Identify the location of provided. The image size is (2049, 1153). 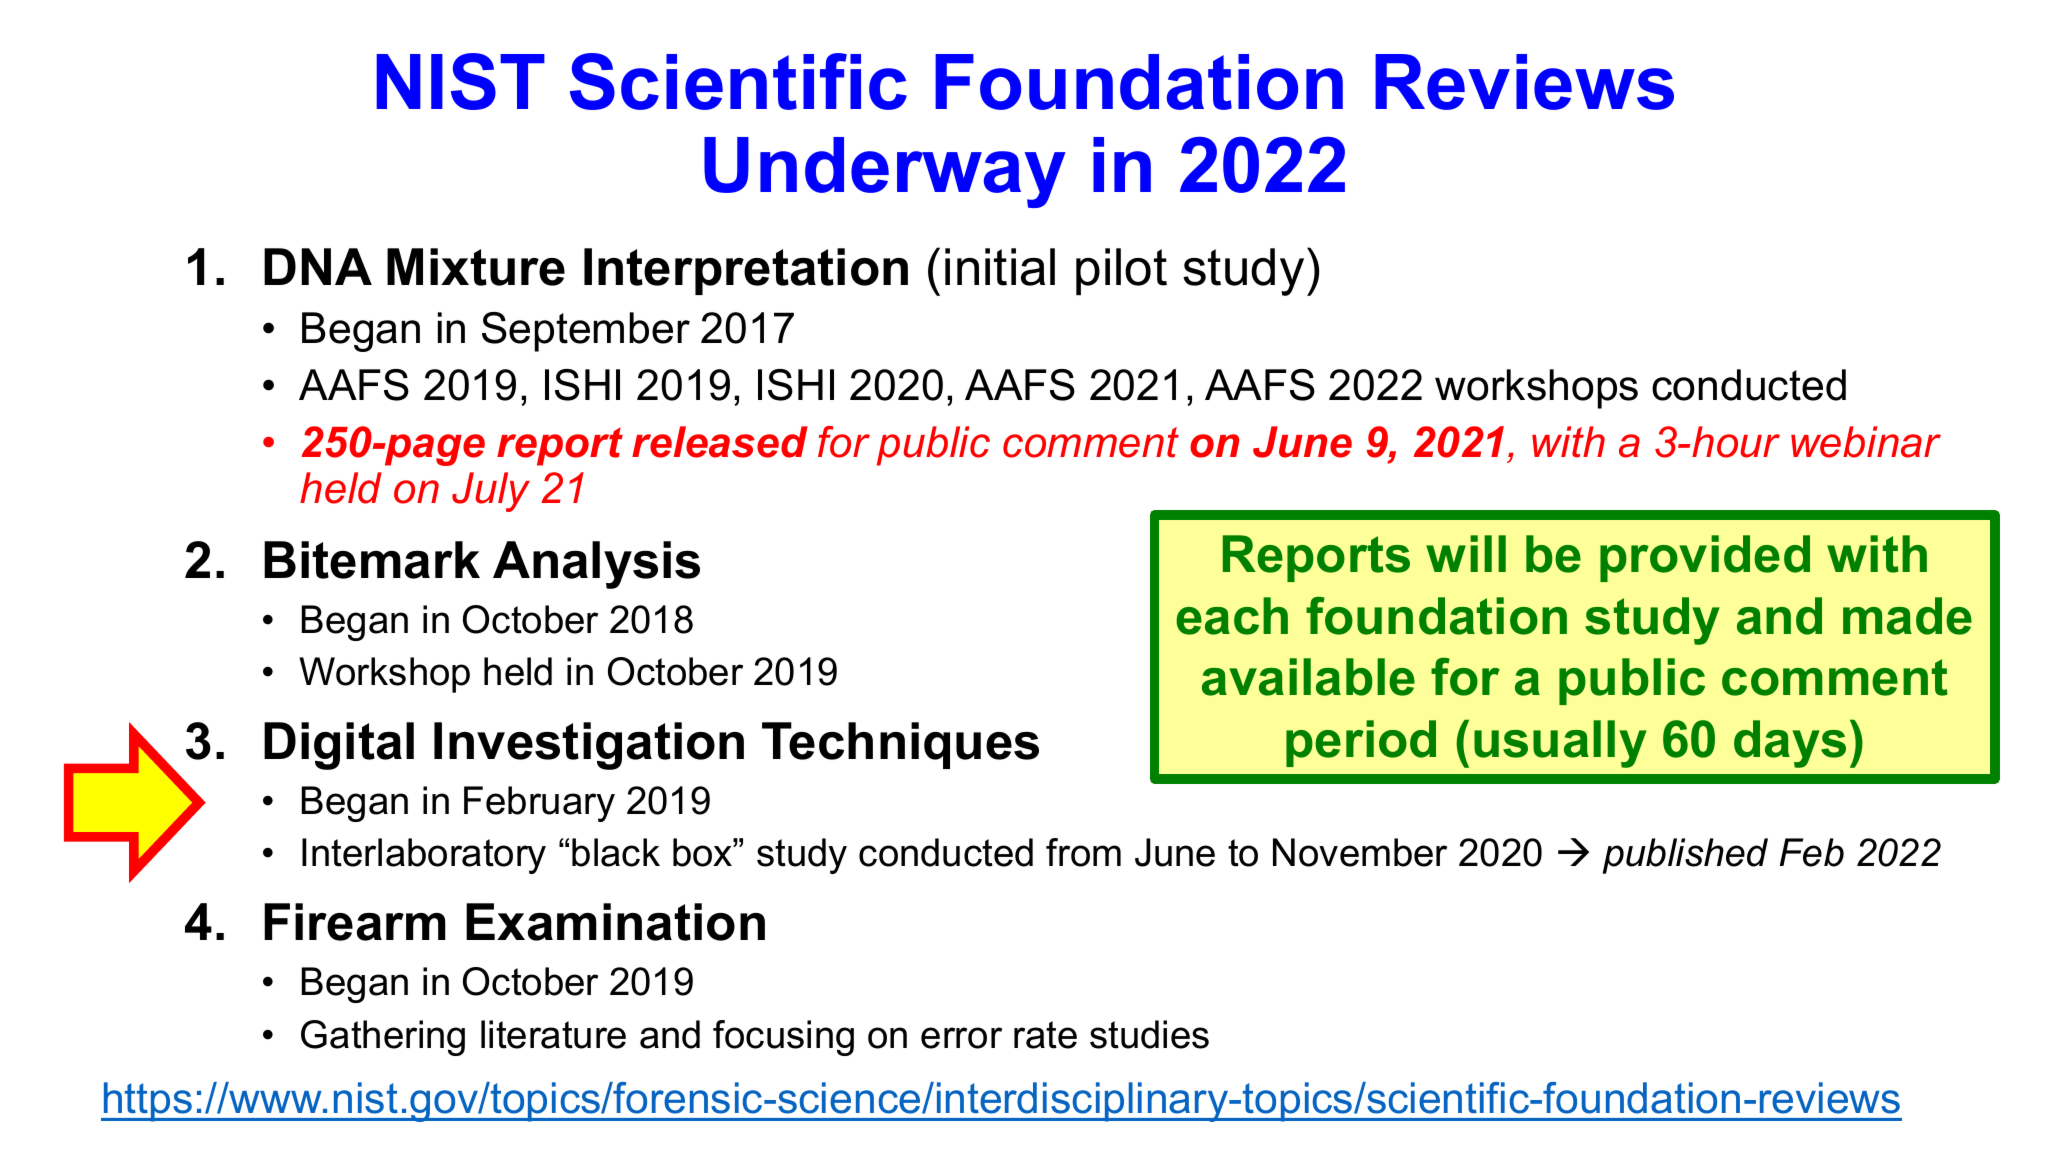
(1705, 558).
